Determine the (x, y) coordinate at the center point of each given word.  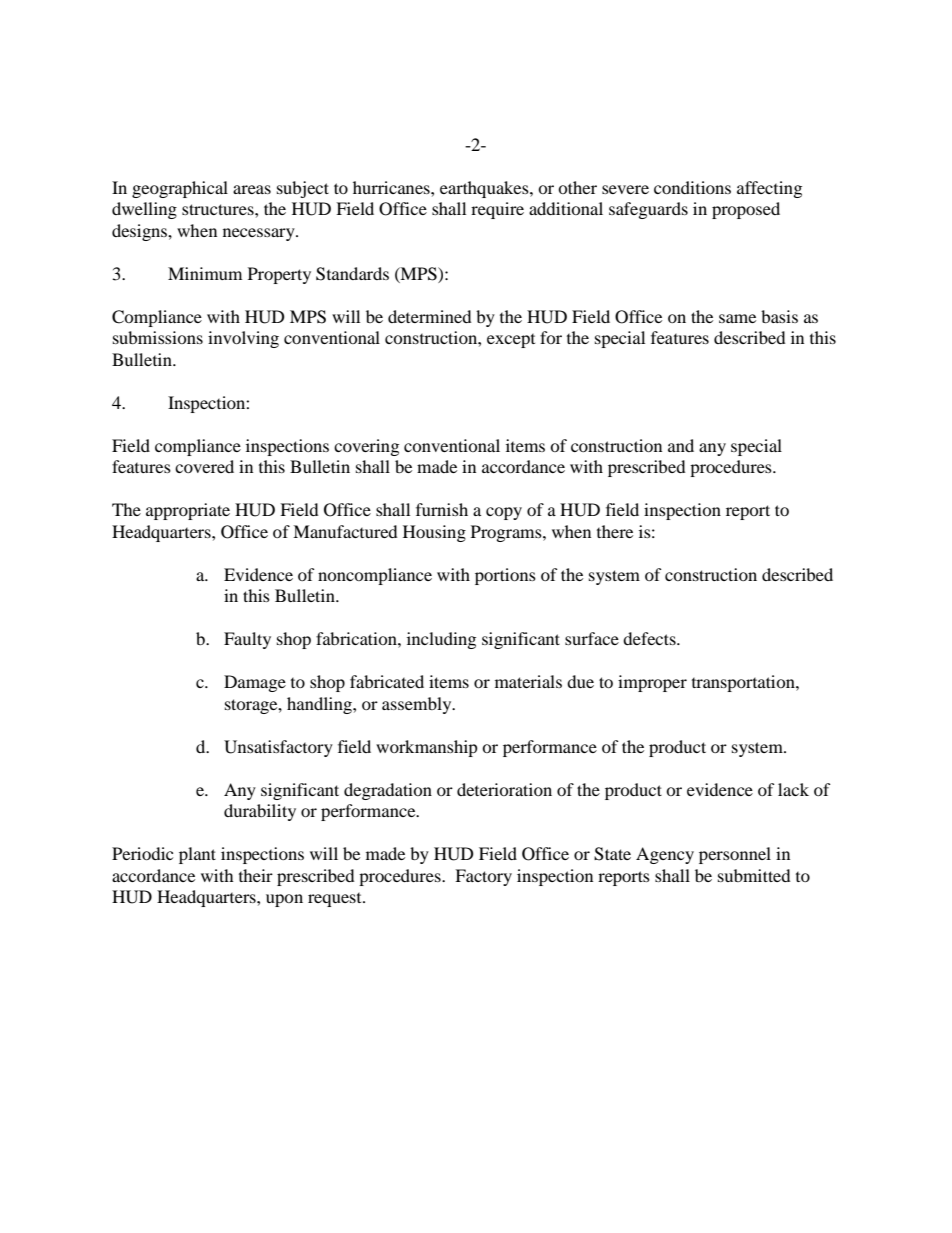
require (497, 210)
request (336, 900)
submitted (754, 875)
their (256, 875)
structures (219, 209)
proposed (746, 210)
